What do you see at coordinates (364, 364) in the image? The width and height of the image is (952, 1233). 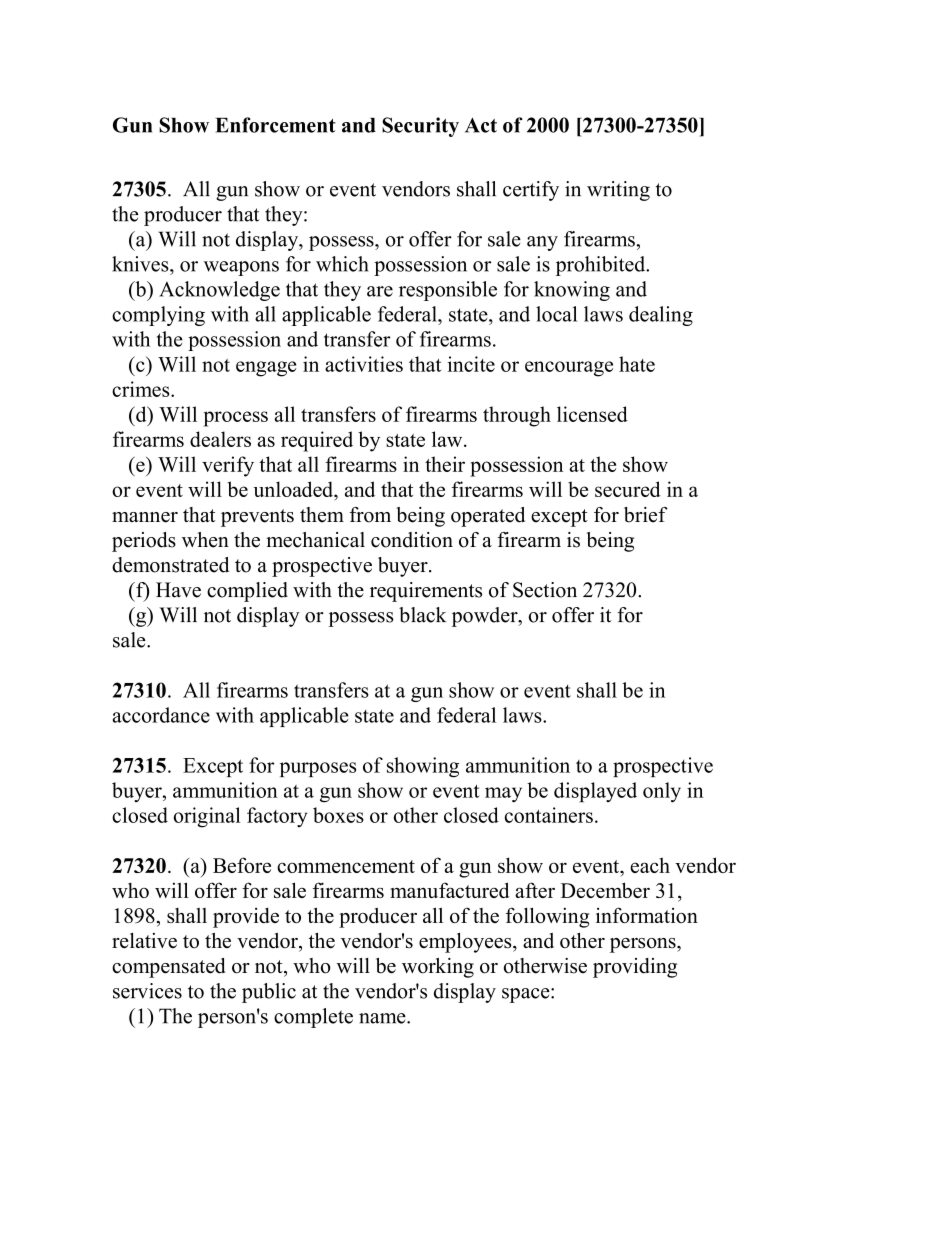 I see `activities` at bounding box center [364, 364].
